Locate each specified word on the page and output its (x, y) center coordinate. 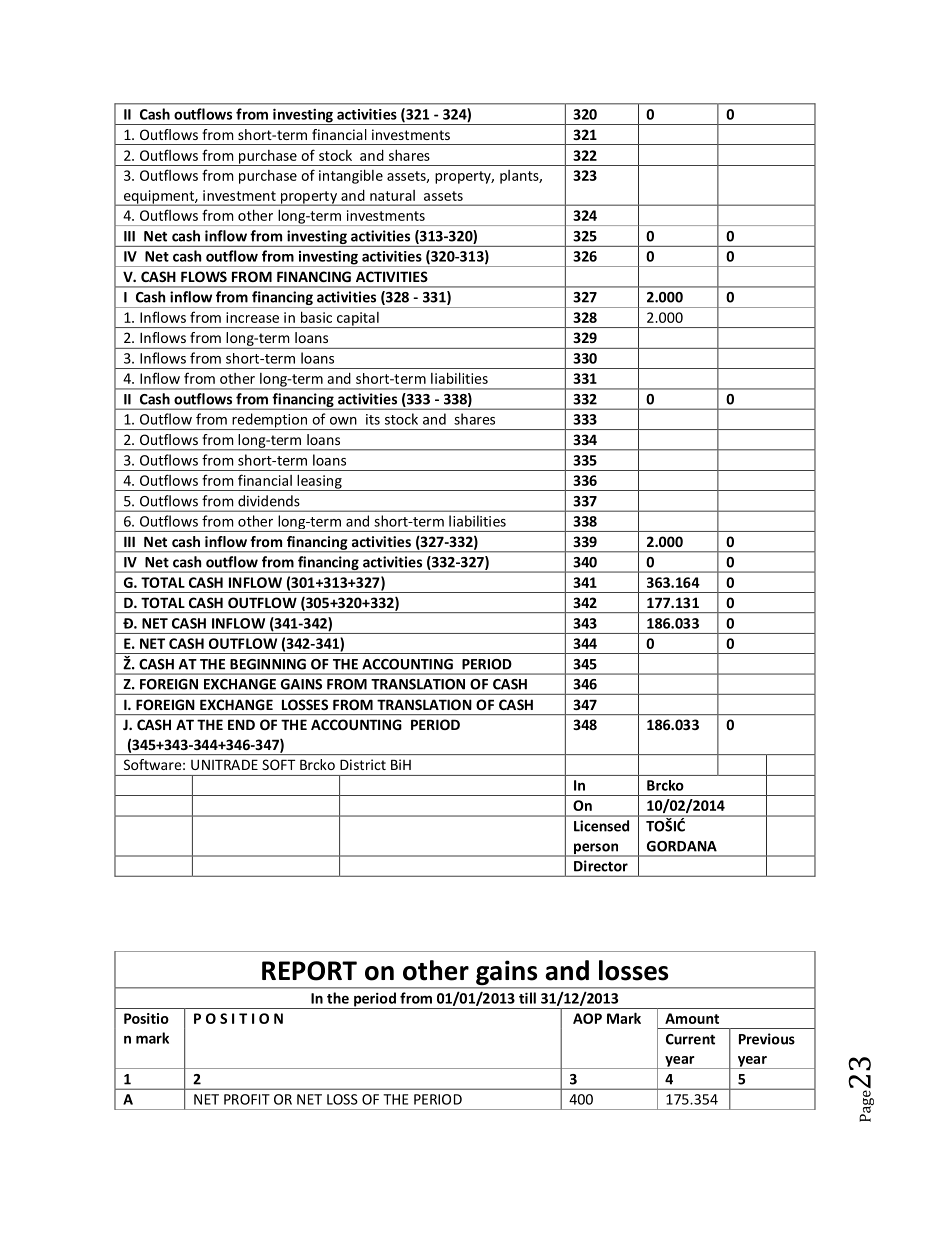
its (373, 419)
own (343, 421)
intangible (351, 176)
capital (358, 320)
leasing (319, 482)
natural (392, 195)
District (363, 764)
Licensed (601, 826)
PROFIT (247, 1099)
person (596, 849)
